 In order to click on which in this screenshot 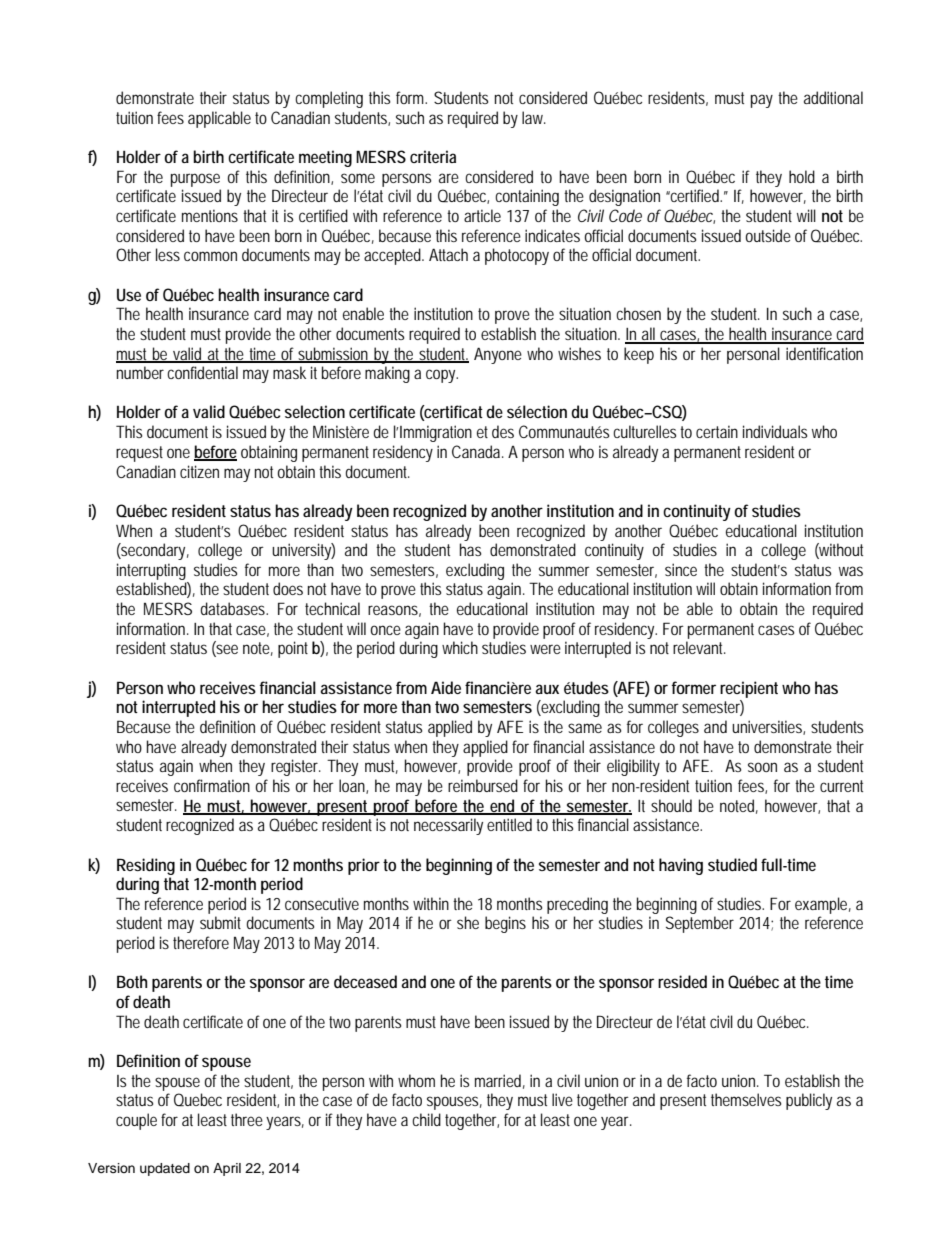, I will do `click(460, 647)`.
